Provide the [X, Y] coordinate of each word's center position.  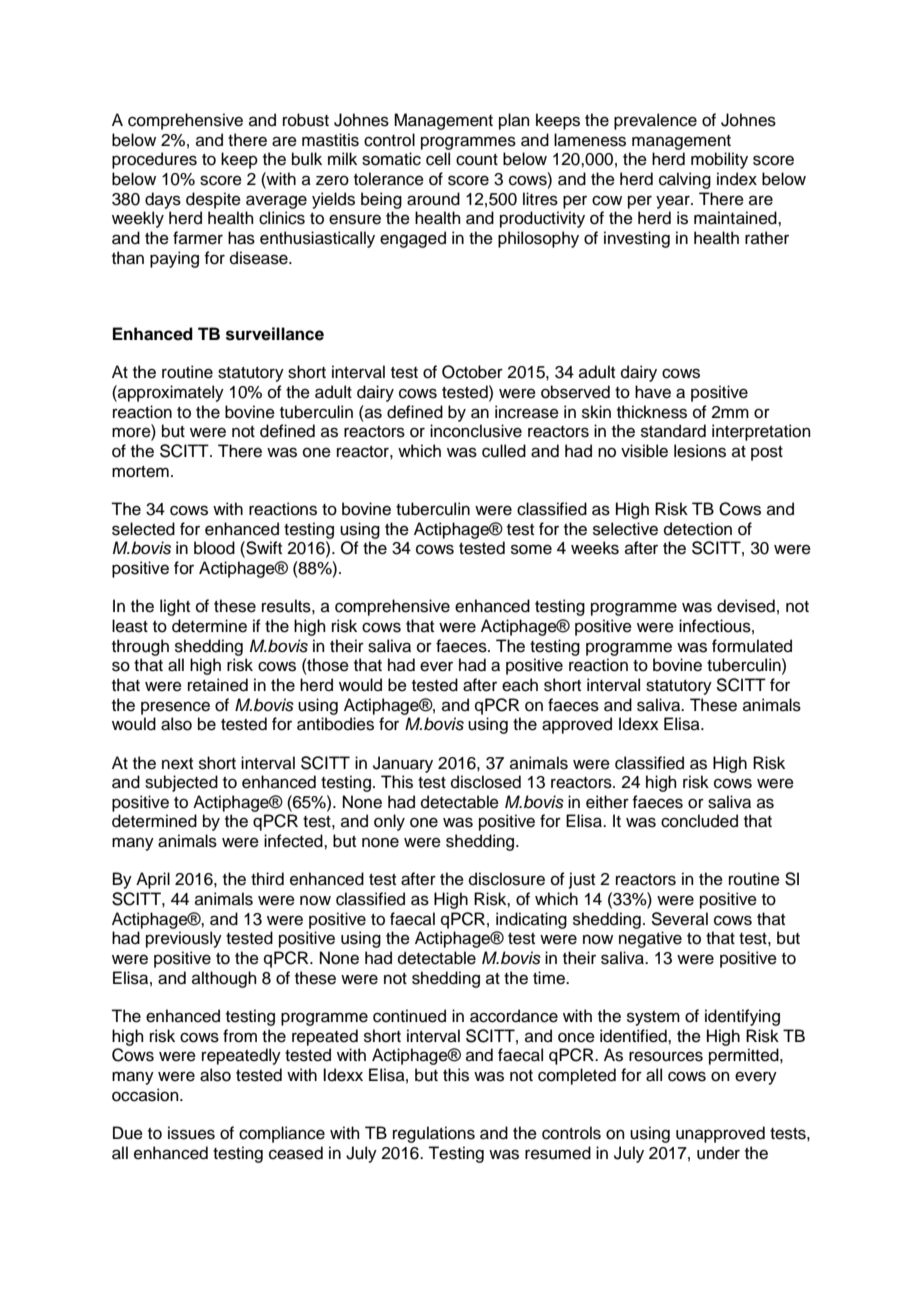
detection [698, 529]
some [531, 549]
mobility [719, 160]
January [403, 764]
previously [184, 939]
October [472, 372]
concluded [699, 821]
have [653, 392]
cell [438, 159]
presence [175, 708]
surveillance [275, 334]
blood [214, 548]
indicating [531, 920]
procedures [154, 160]
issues [191, 1133]
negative [650, 939]
